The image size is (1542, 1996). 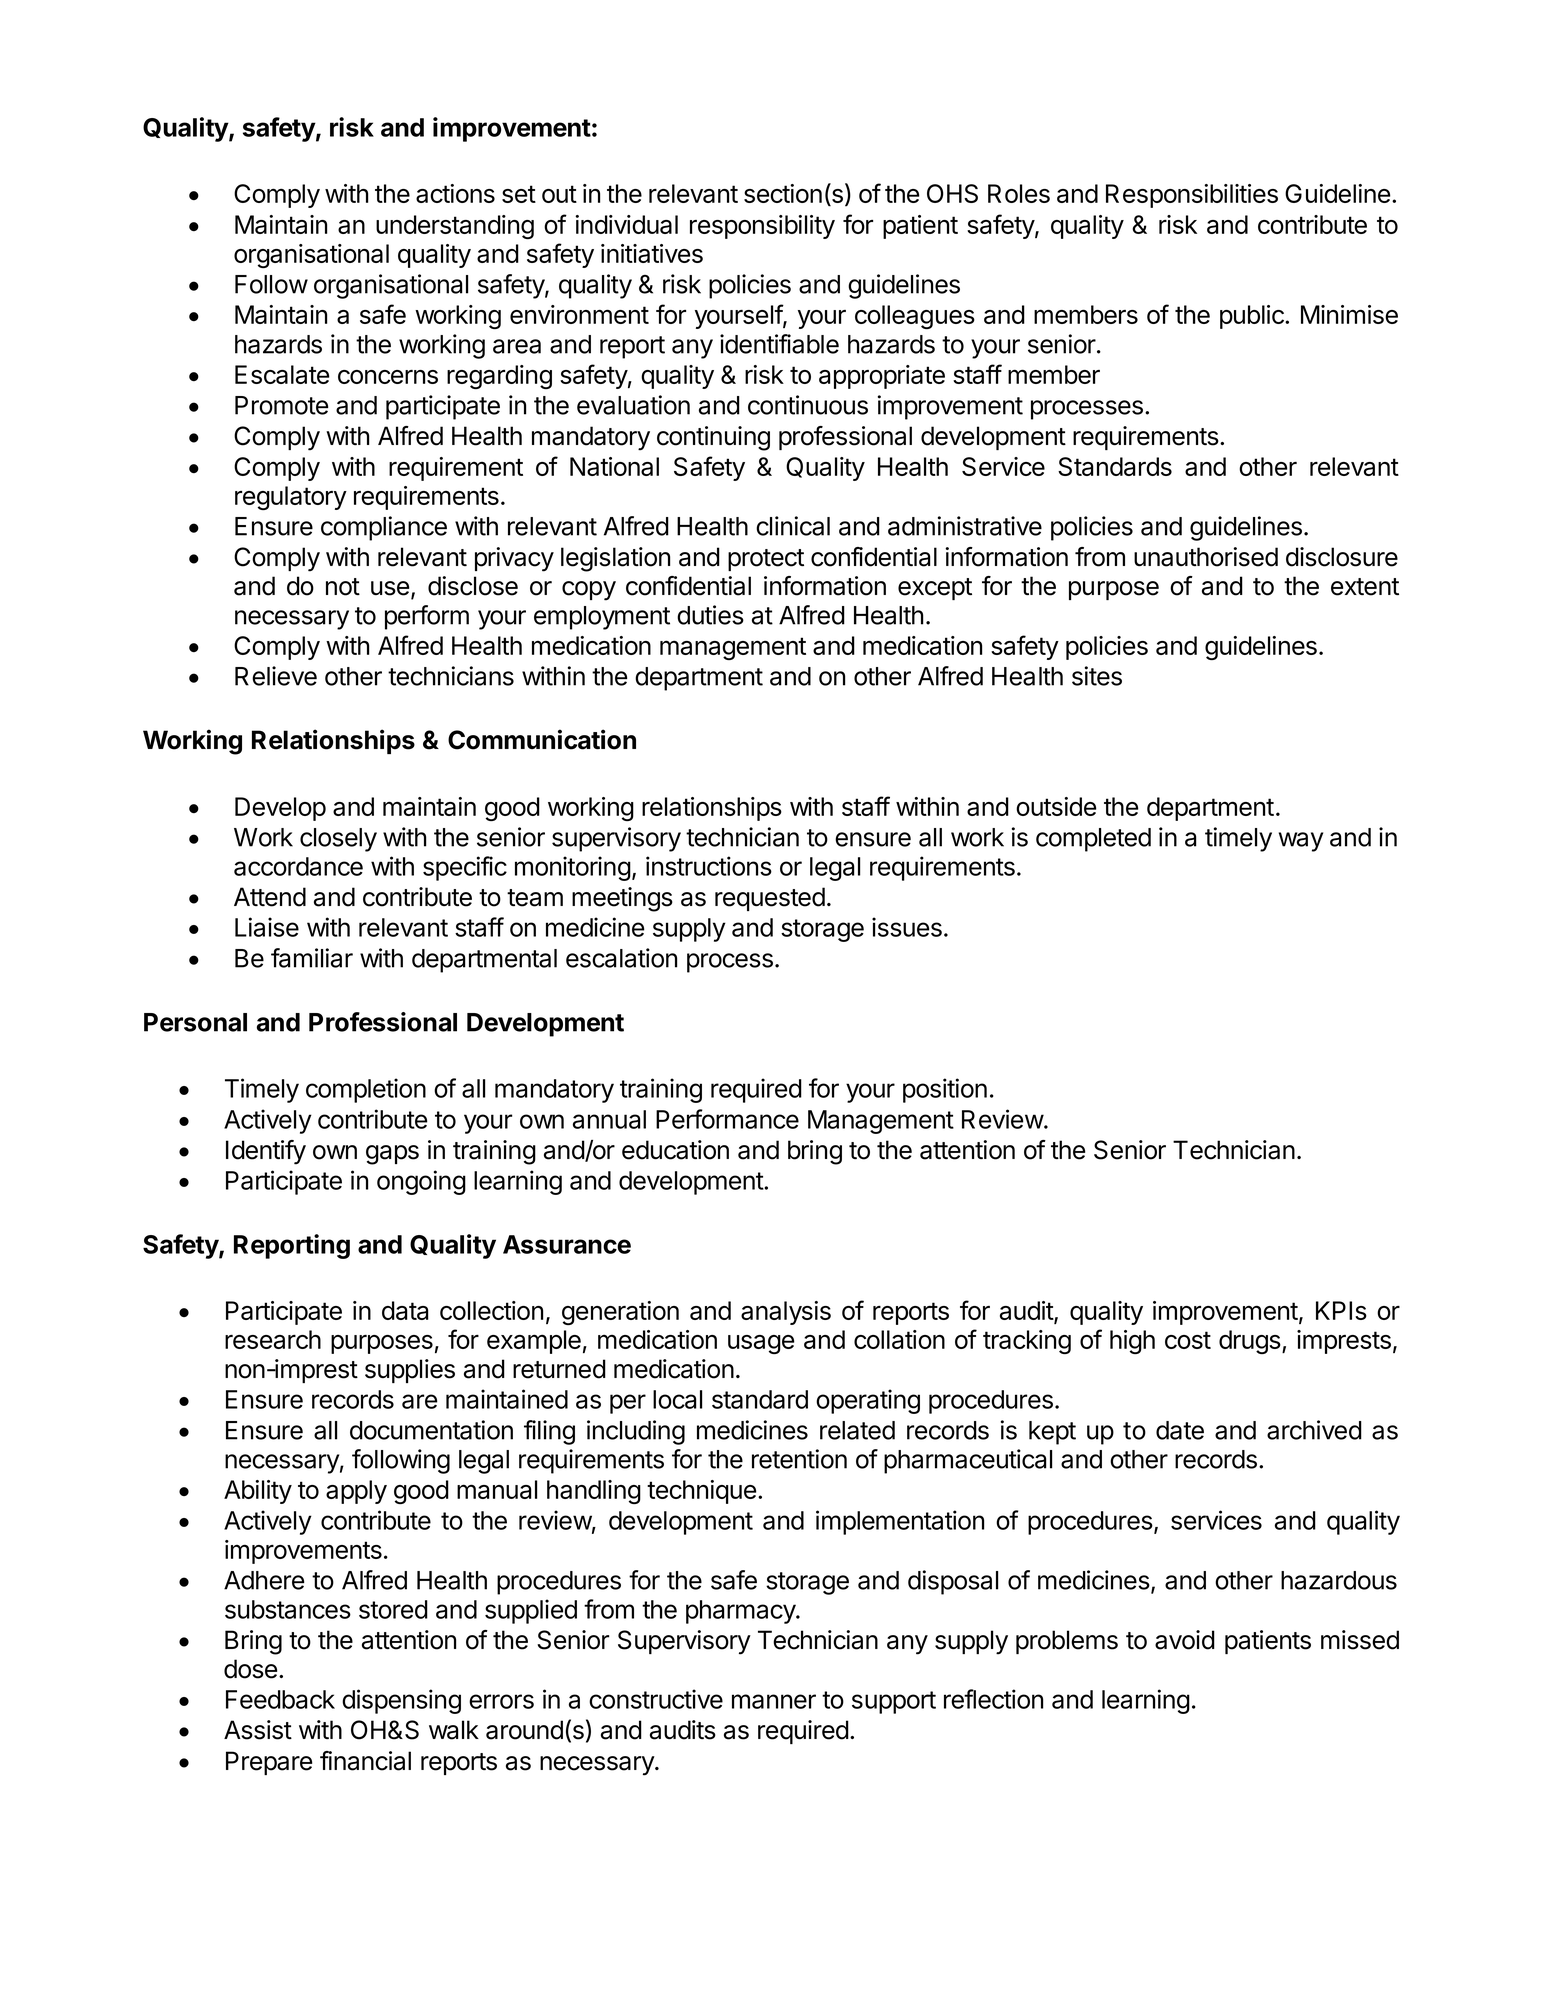 I want to click on Responsibilities, so click(x=1192, y=196).
